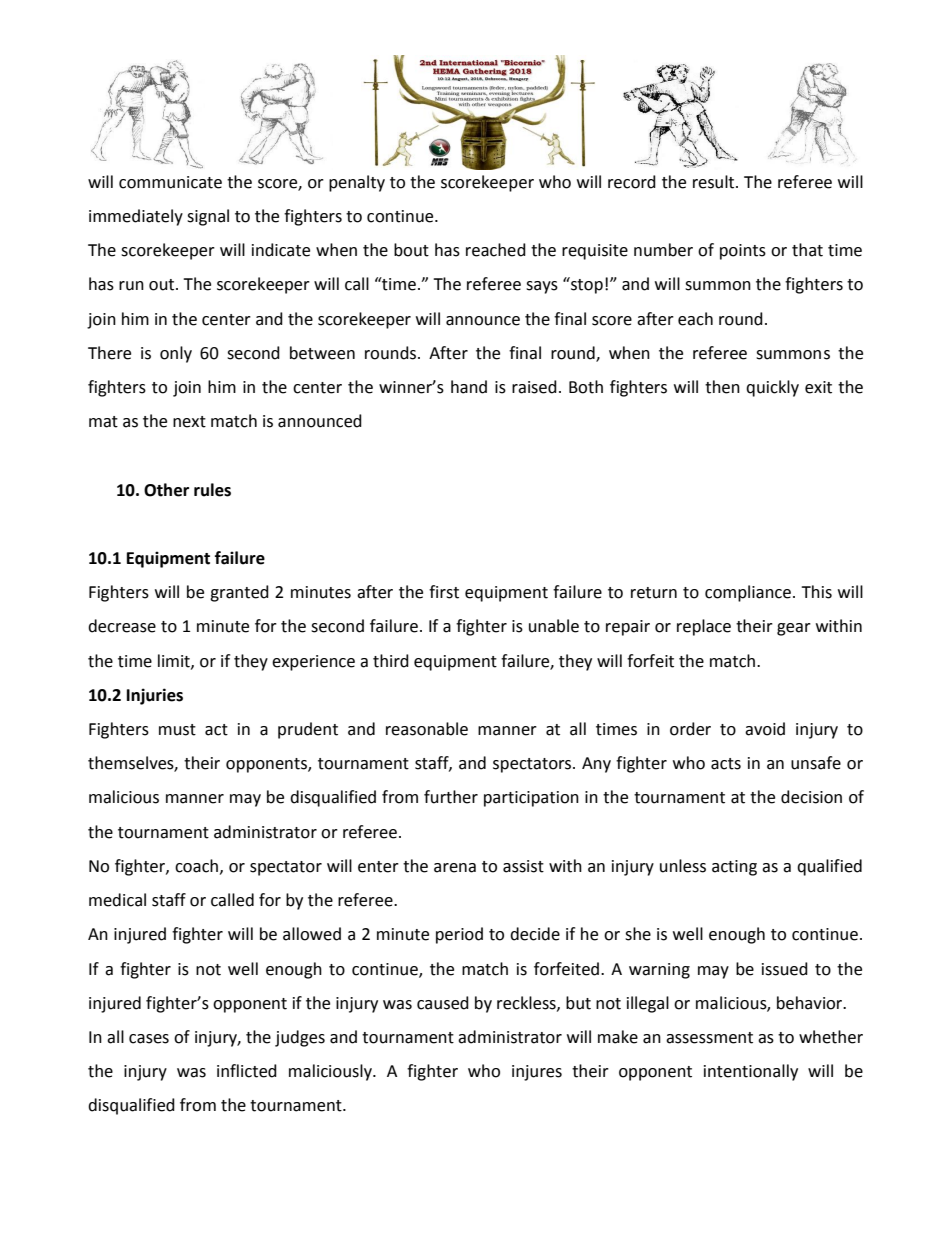 This screenshot has height=1233, width=952. What do you see at coordinates (411, 250) in the screenshot?
I see `bout` at bounding box center [411, 250].
